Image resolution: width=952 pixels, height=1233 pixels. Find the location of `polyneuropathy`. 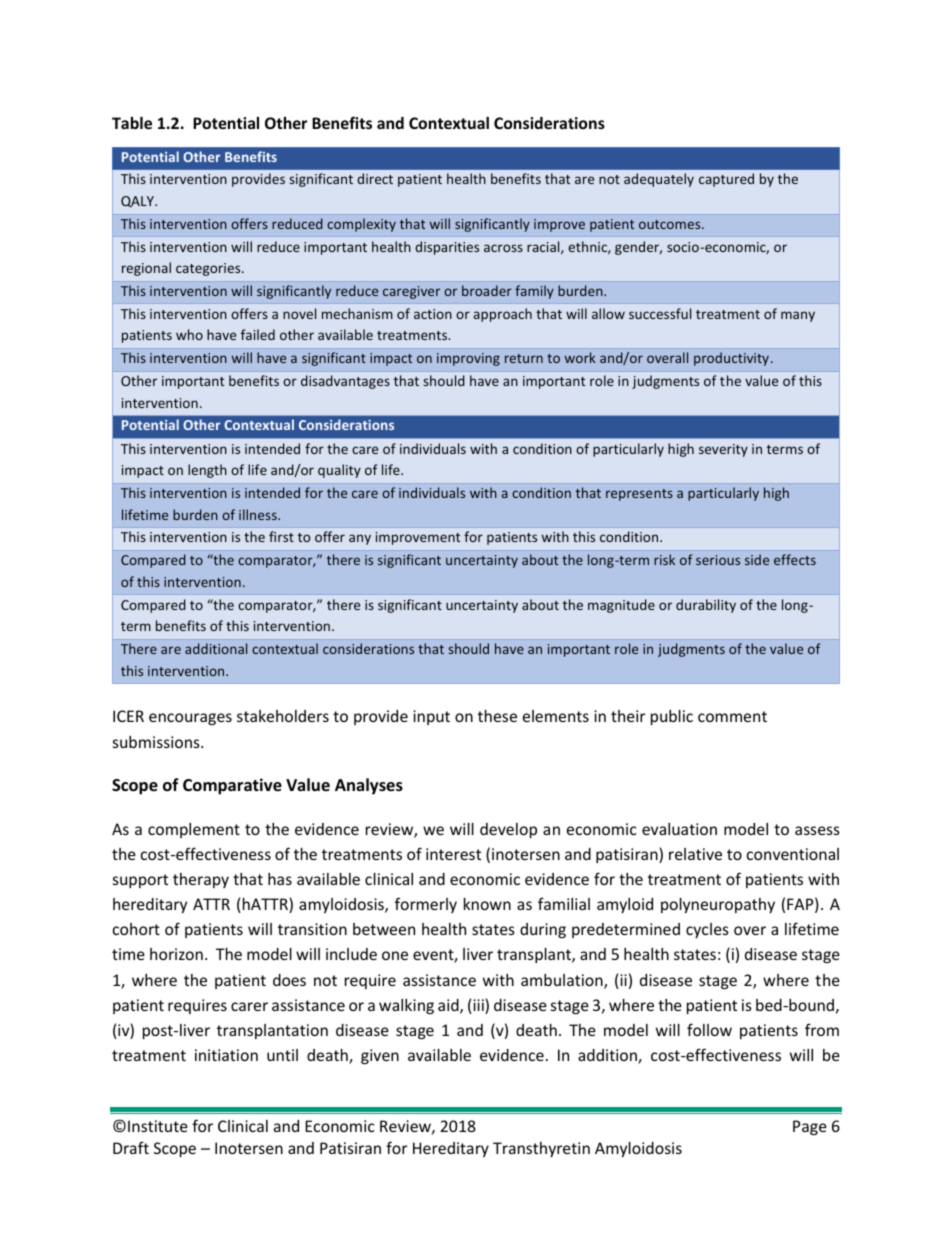

polyneuropathy is located at coordinates (718, 905).
